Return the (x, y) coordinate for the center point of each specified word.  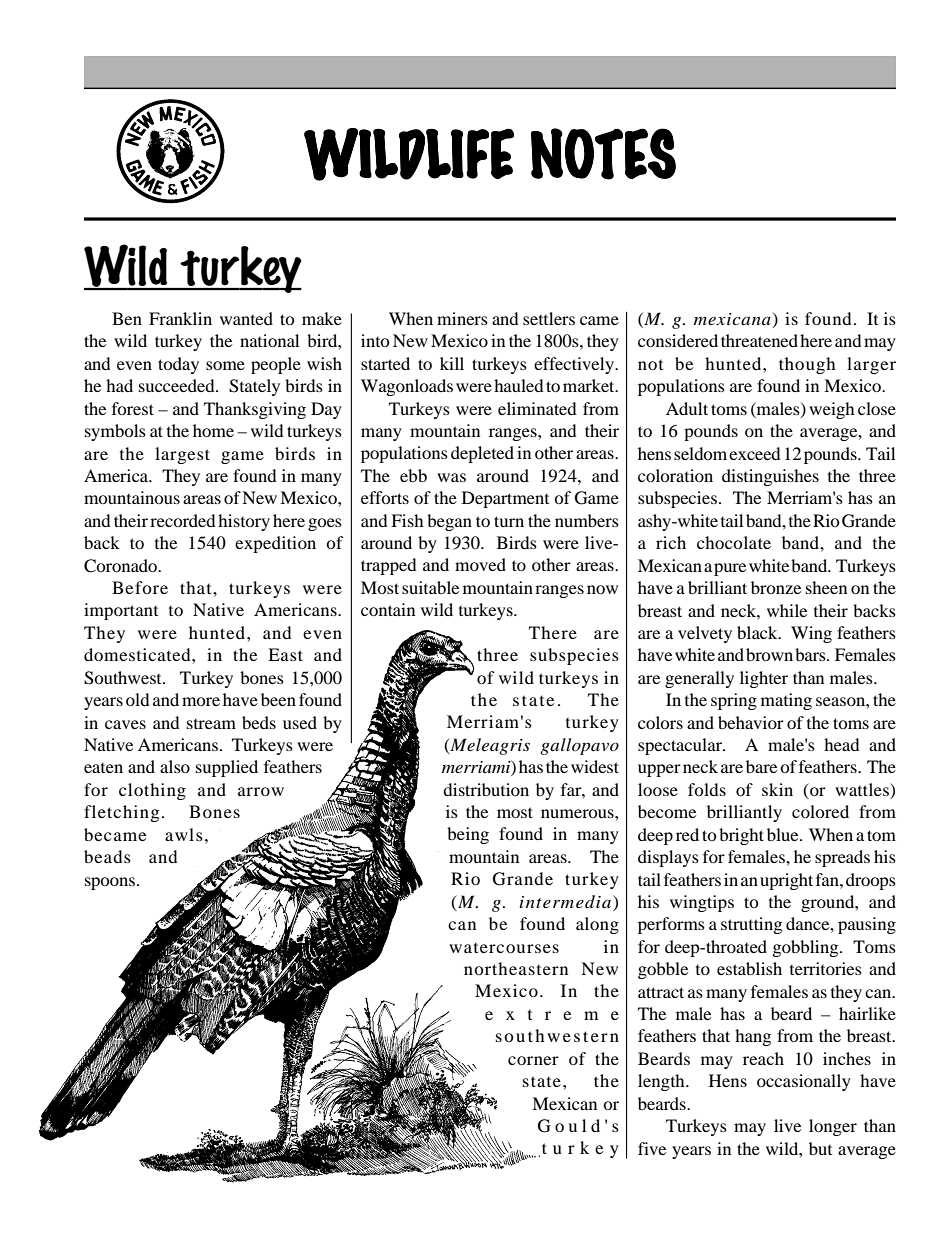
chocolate (734, 542)
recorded (183, 520)
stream (211, 724)
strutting (751, 925)
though (807, 365)
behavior (751, 722)
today (178, 365)
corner (533, 1060)
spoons (111, 883)
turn (509, 521)
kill (452, 363)
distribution (486, 789)
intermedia (567, 901)
